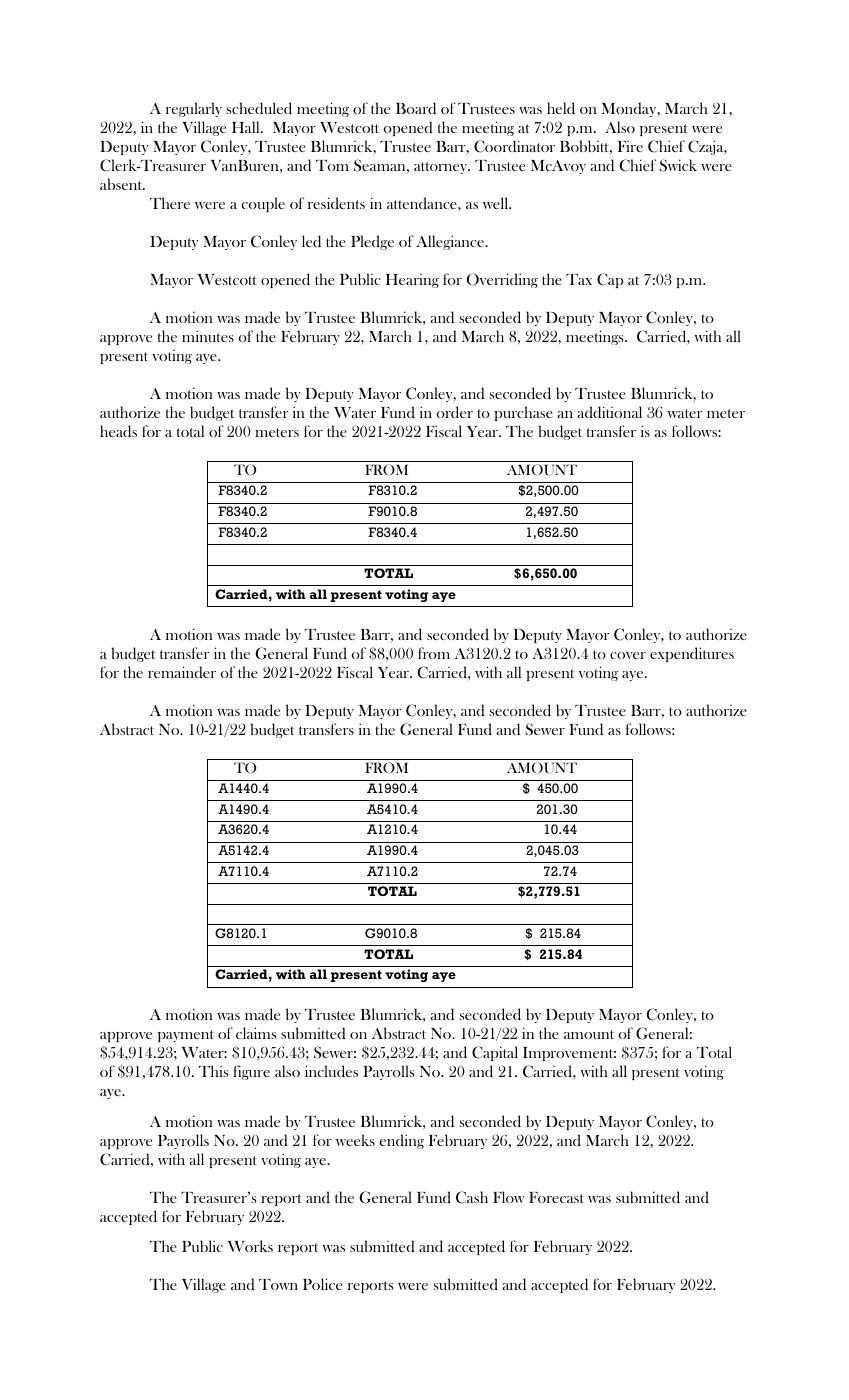 The width and height of the document is (849, 1400). Describe the element at coordinates (186, 1036) in the document. I see `payment` at that location.
